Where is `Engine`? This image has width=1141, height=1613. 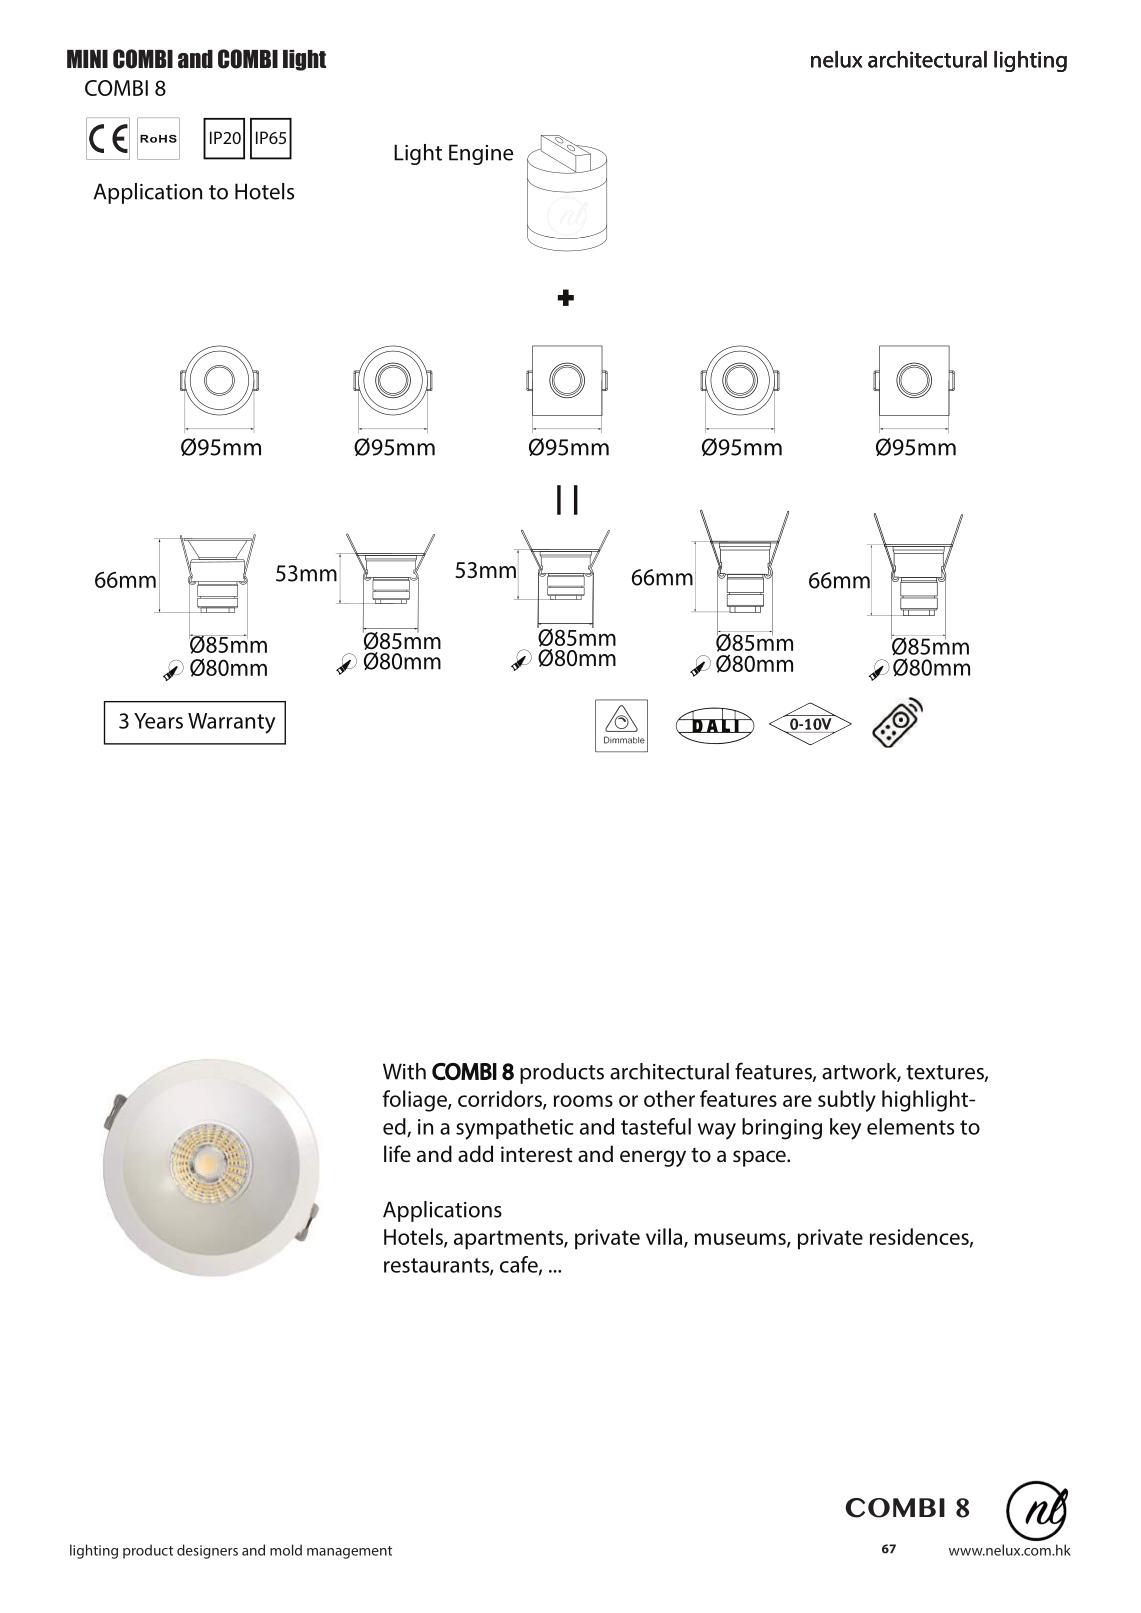
Engine is located at coordinates (481, 154).
